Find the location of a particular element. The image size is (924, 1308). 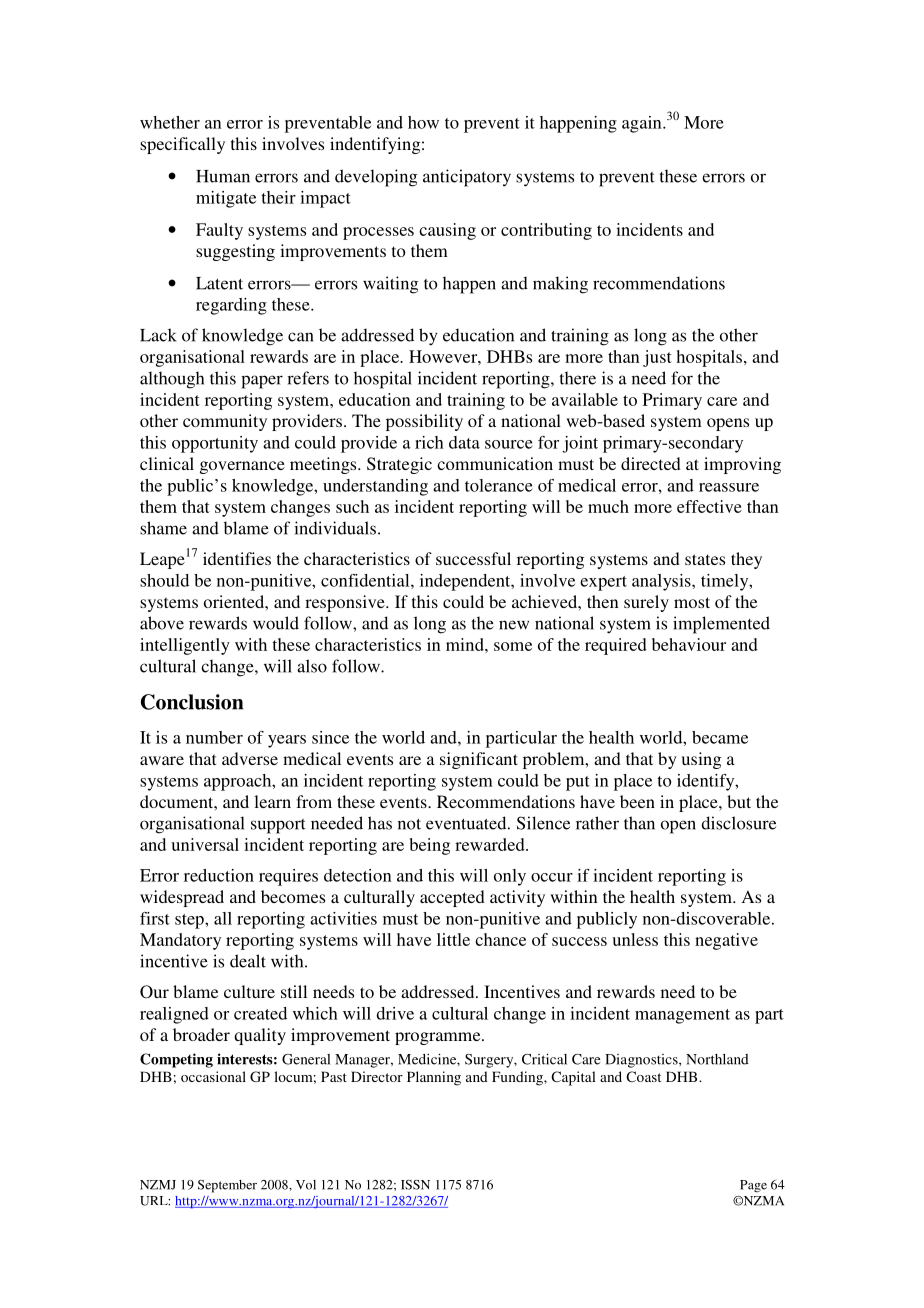

anticipatory is located at coordinates (467, 178).
